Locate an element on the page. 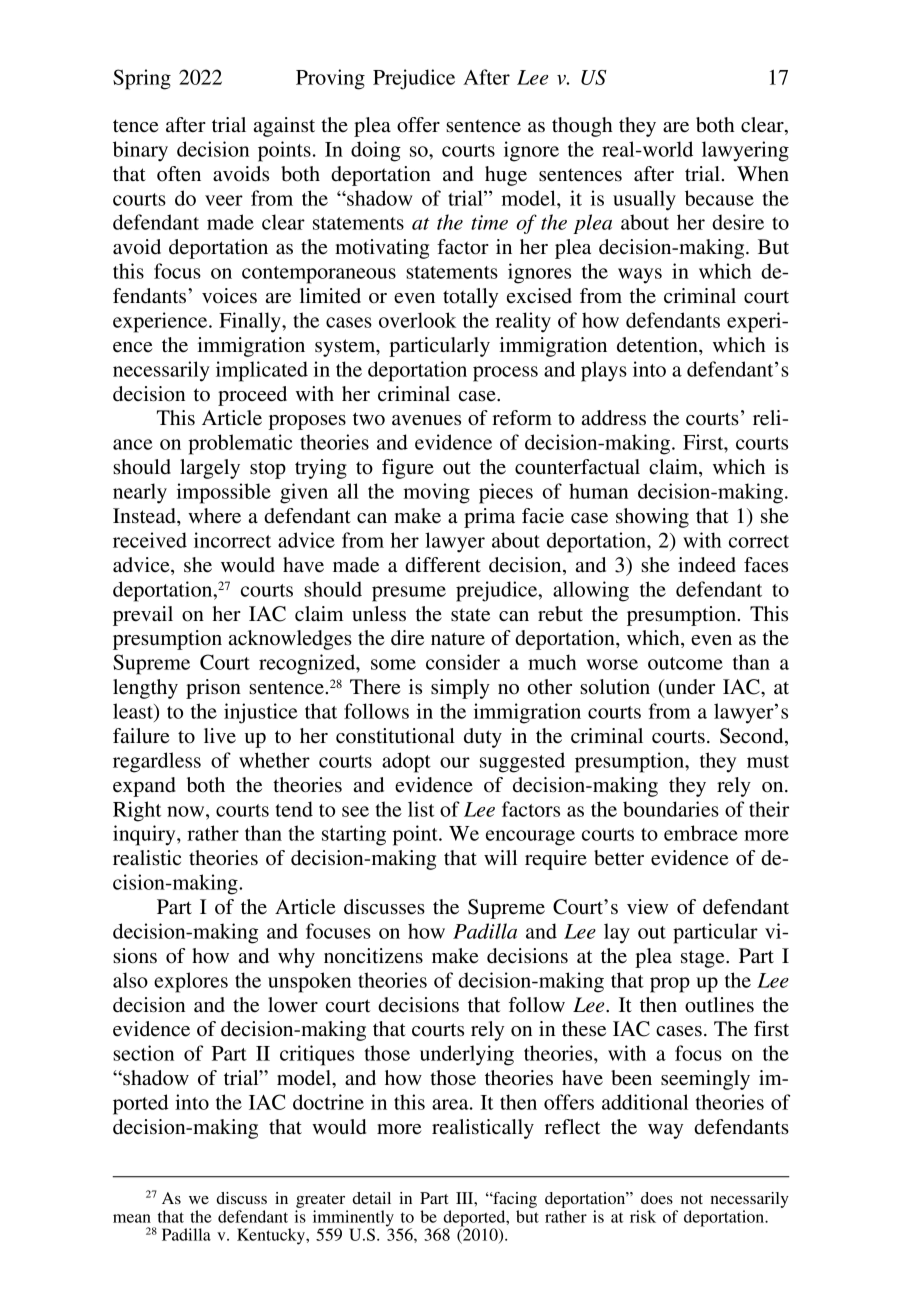 The height and width of the document is (1316, 902). often is located at coordinates (179, 174).
